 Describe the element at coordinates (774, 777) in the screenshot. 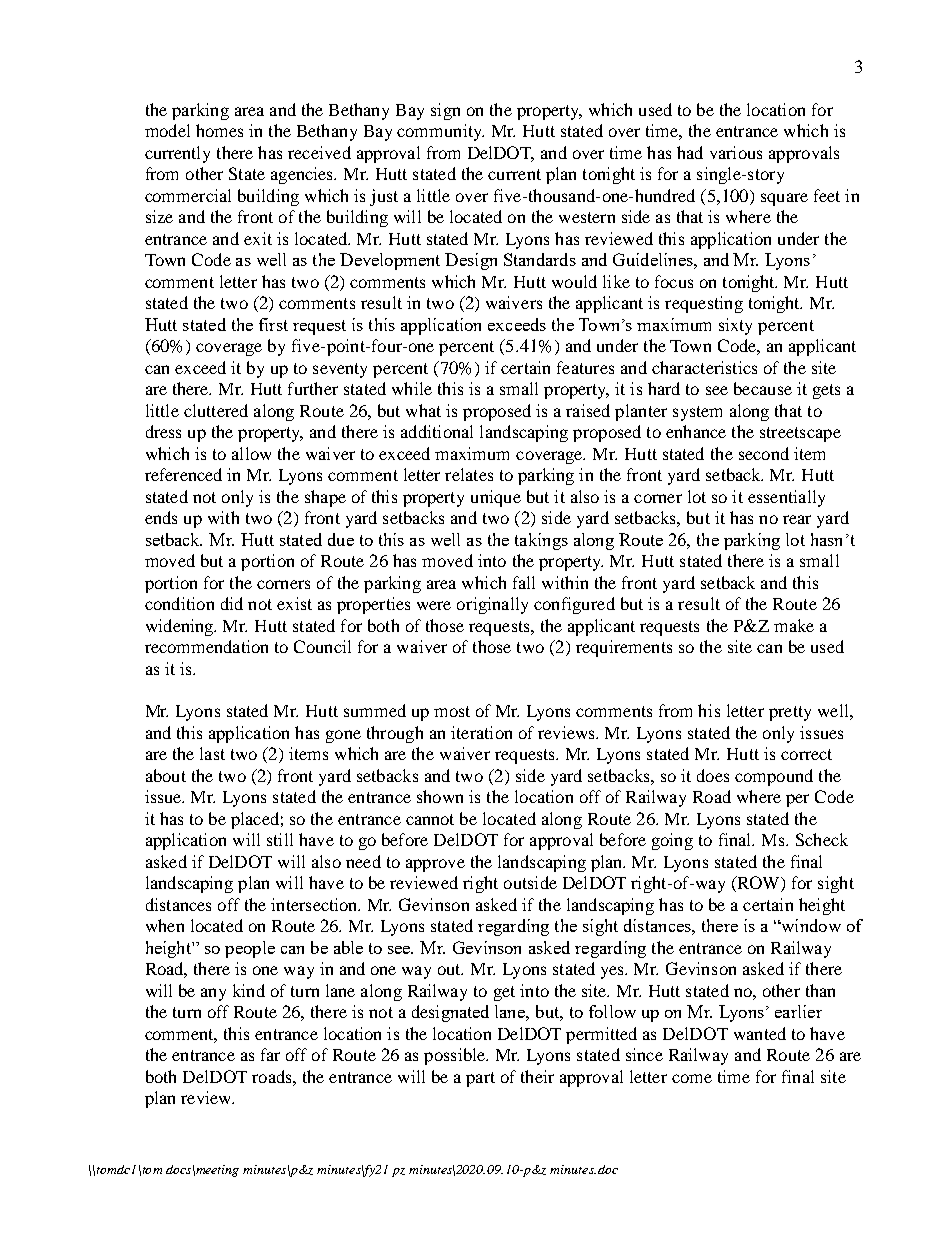

I see `compound` at that location.
